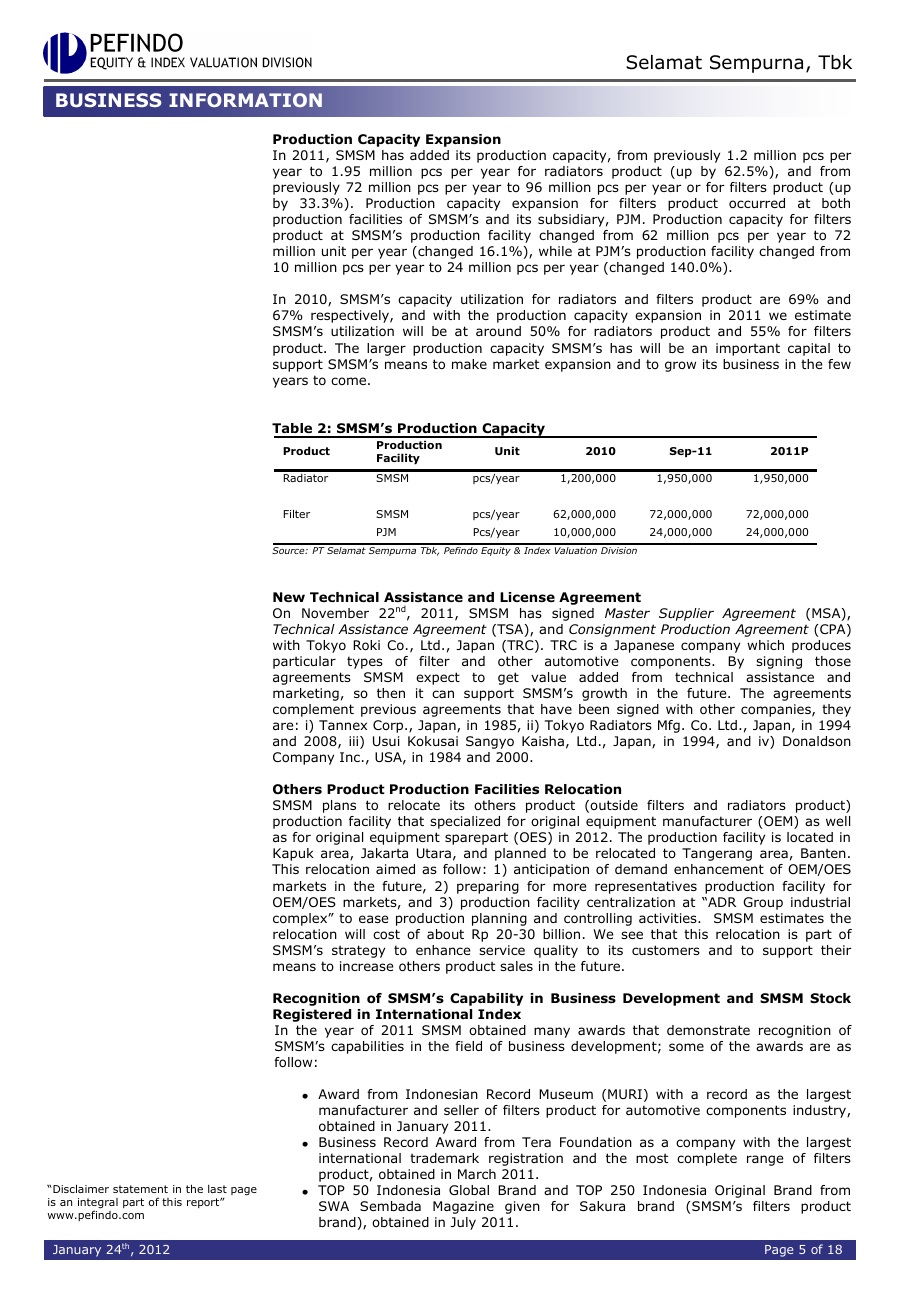 Image resolution: width=924 pixels, height=1307 pixels. I want to click on Group, so click(763, 903).
